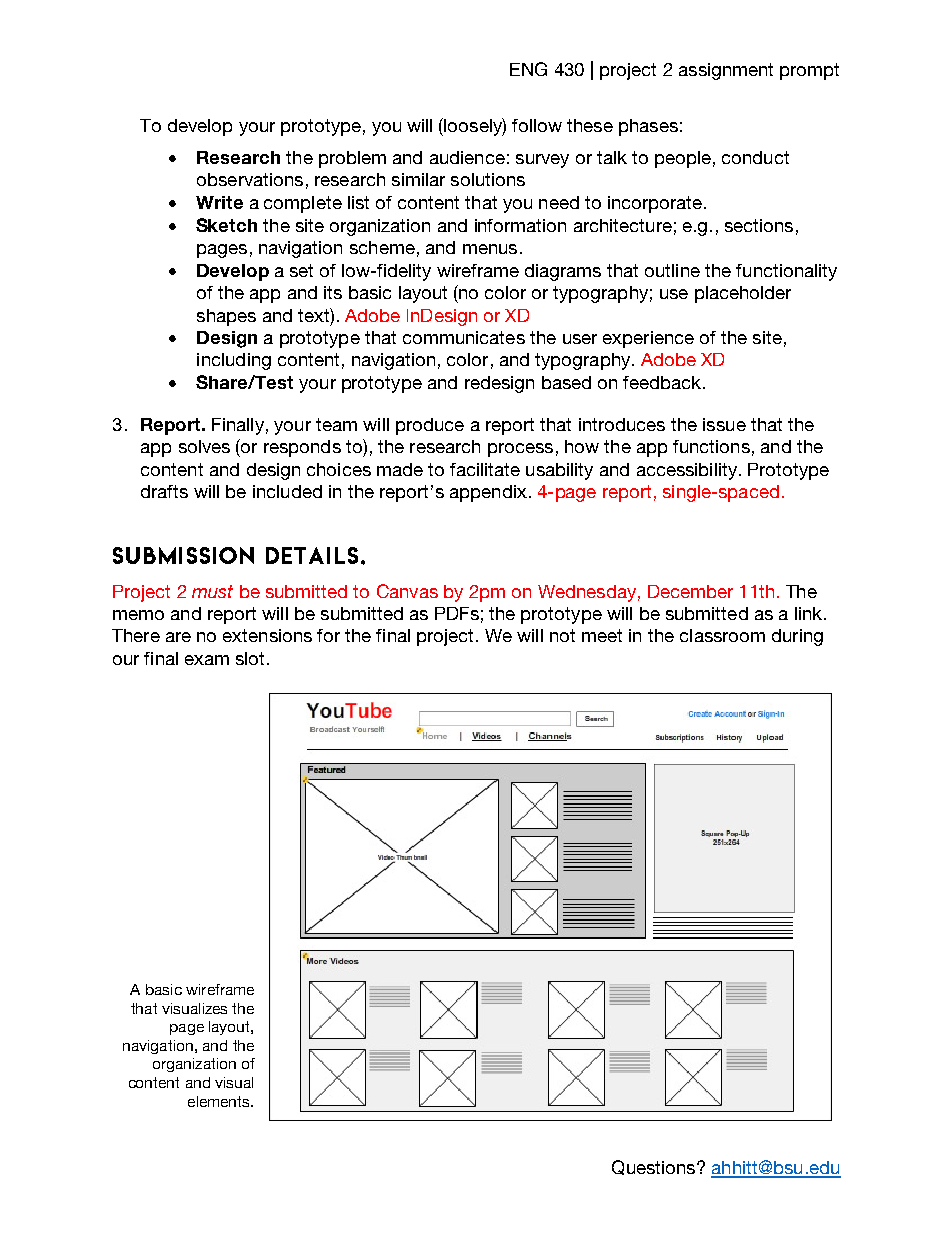 The image size is (952, 1233). I want to click on exam, so click(207, 660).
